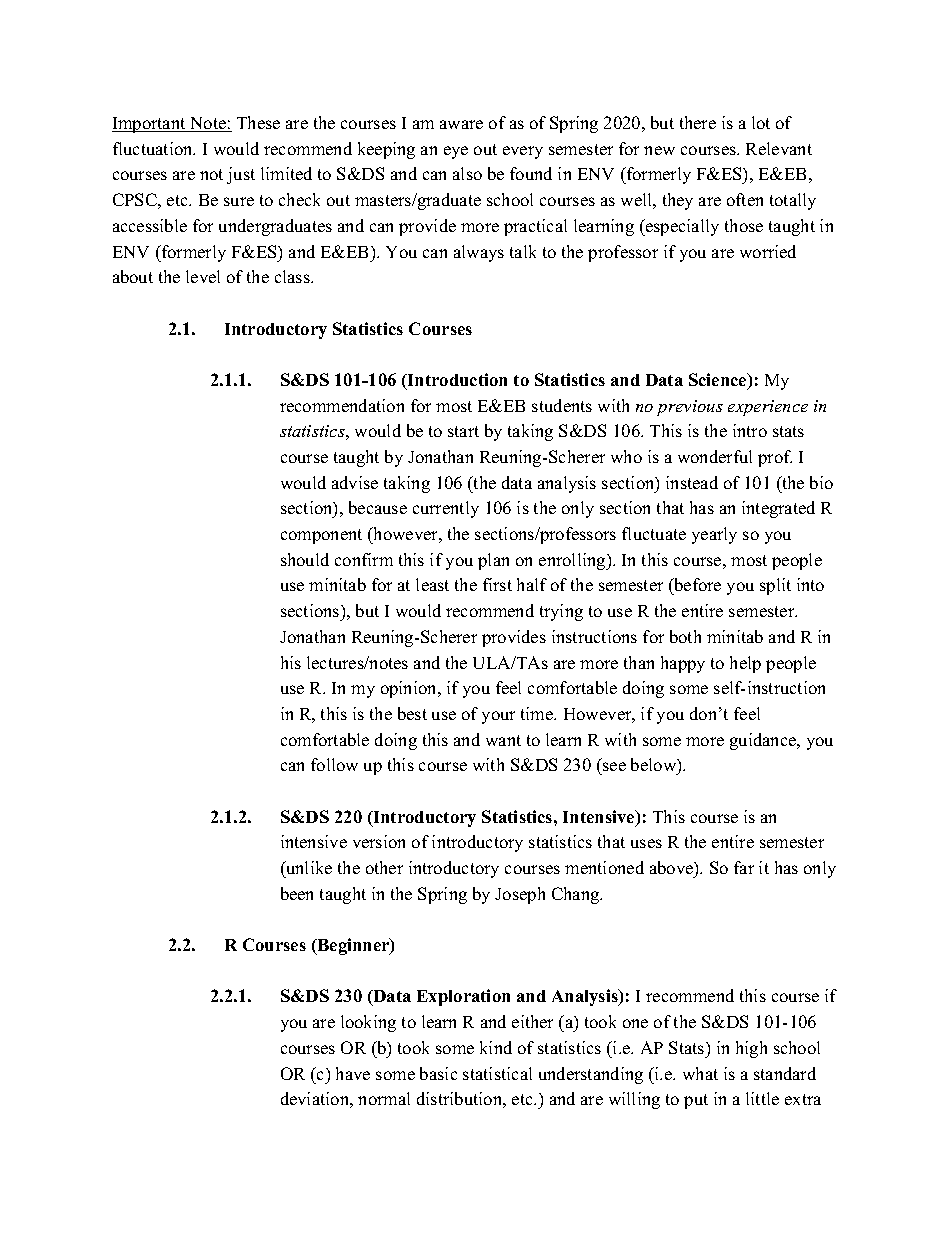  What do you see at coordinates (334, 764) in the page?
I see `follow` at bounding box center [334, 764].
